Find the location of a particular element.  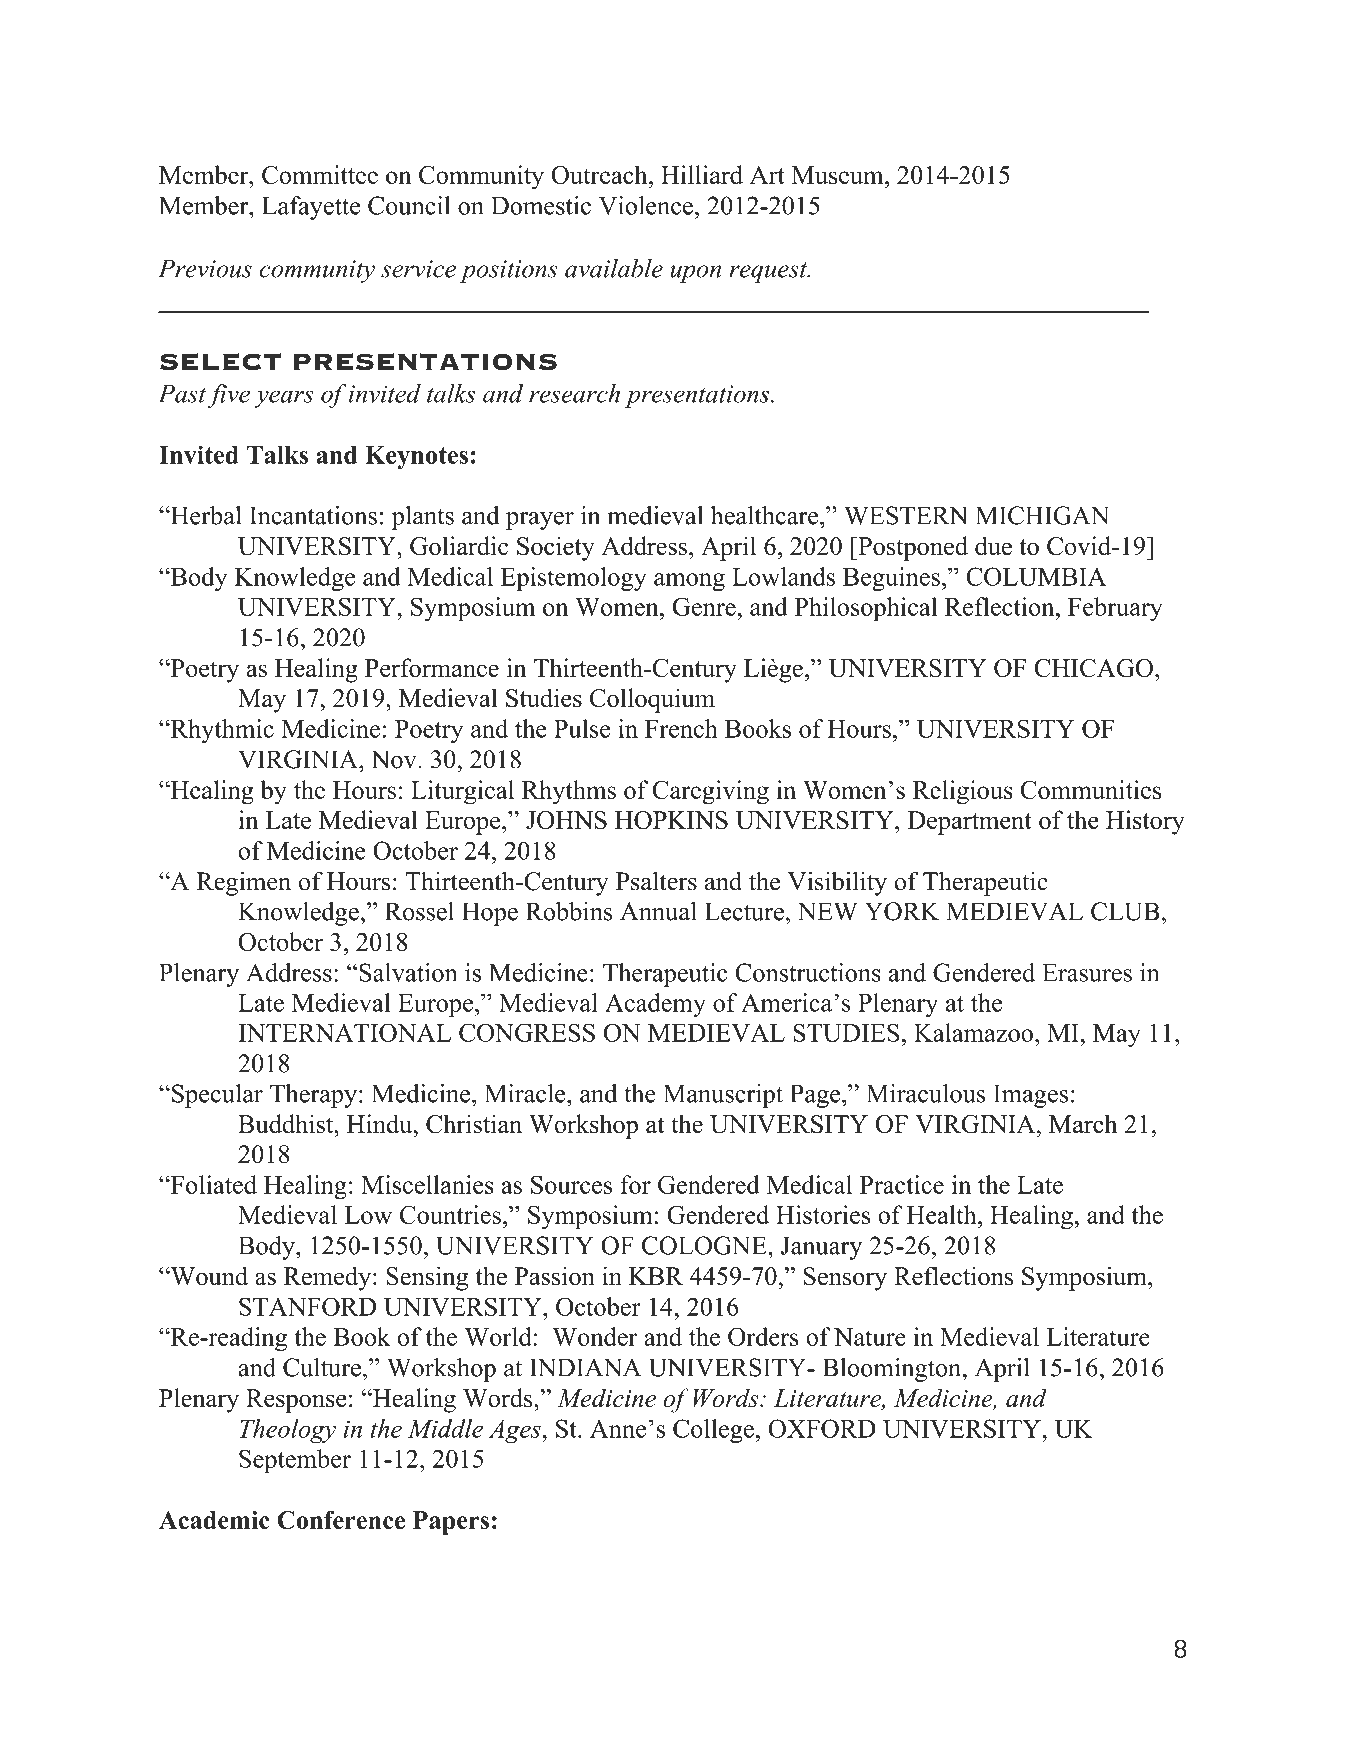

Museum is located at coordinates (839, 175).
